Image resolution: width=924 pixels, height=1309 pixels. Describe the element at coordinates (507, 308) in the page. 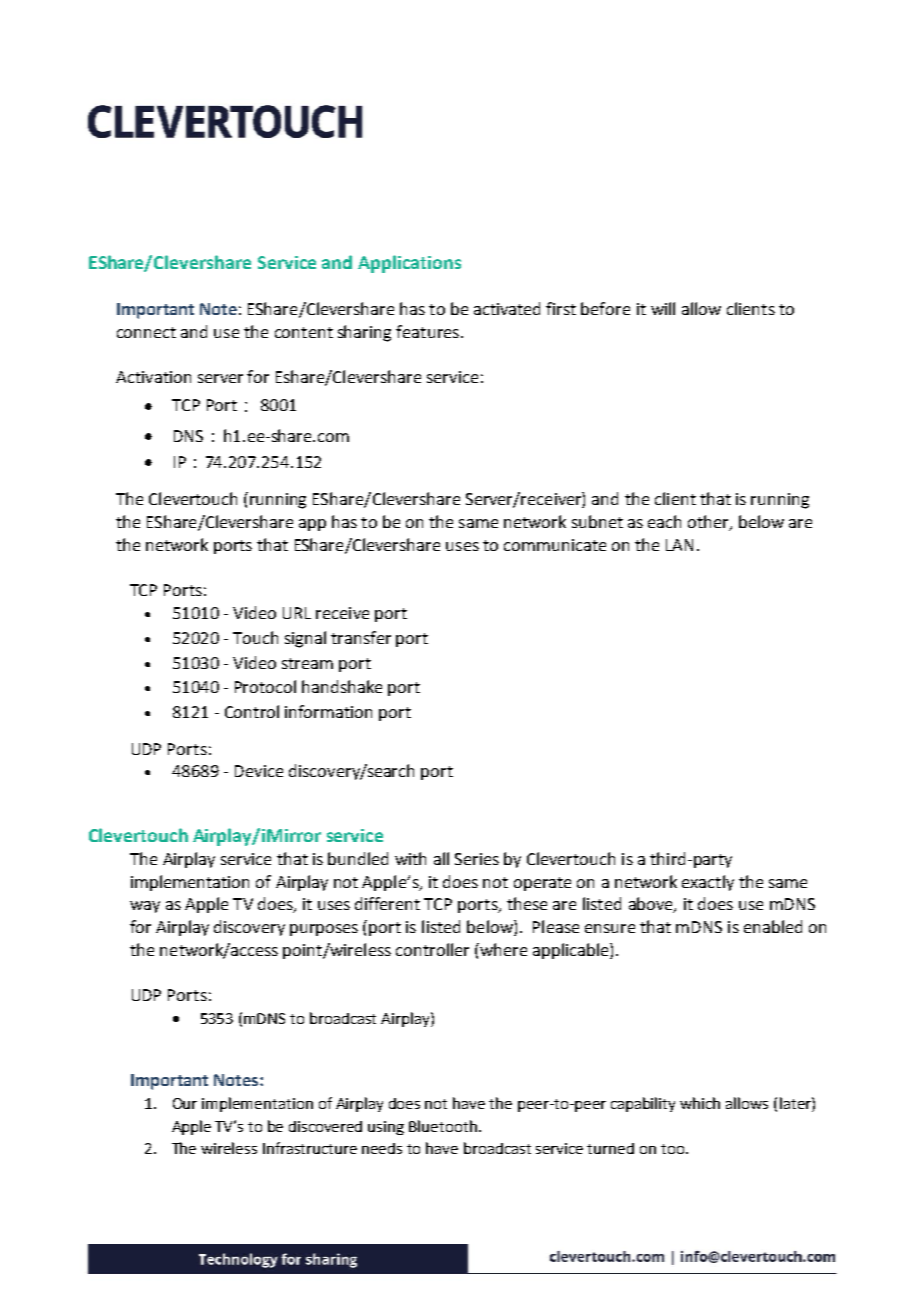

I see `activated` at that location.
